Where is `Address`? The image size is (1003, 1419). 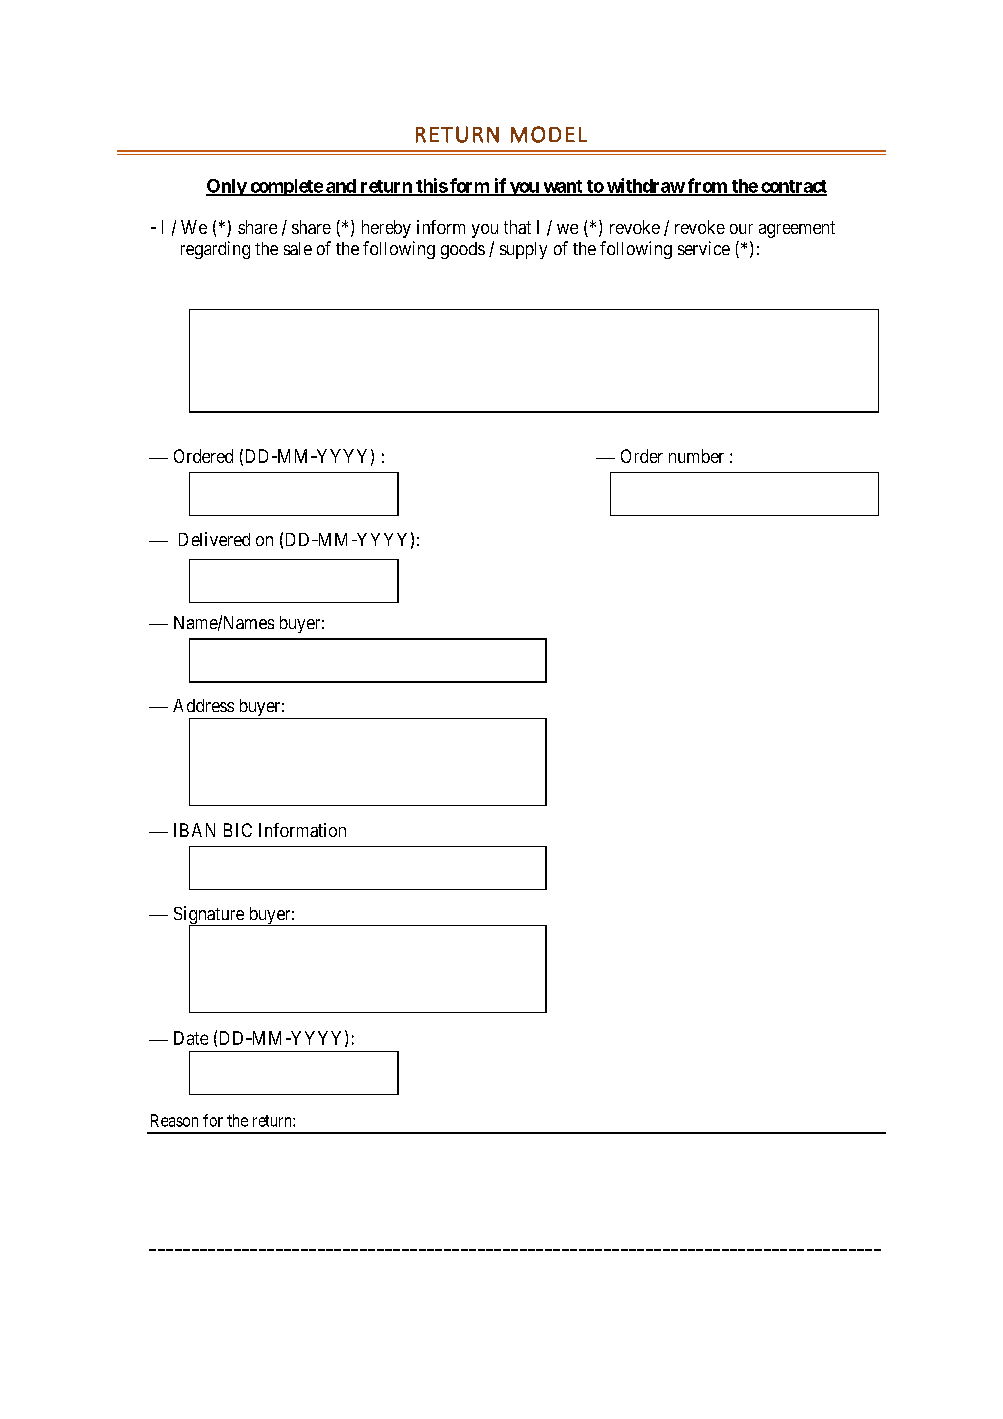
Address is located at coordinates (203, 705).
